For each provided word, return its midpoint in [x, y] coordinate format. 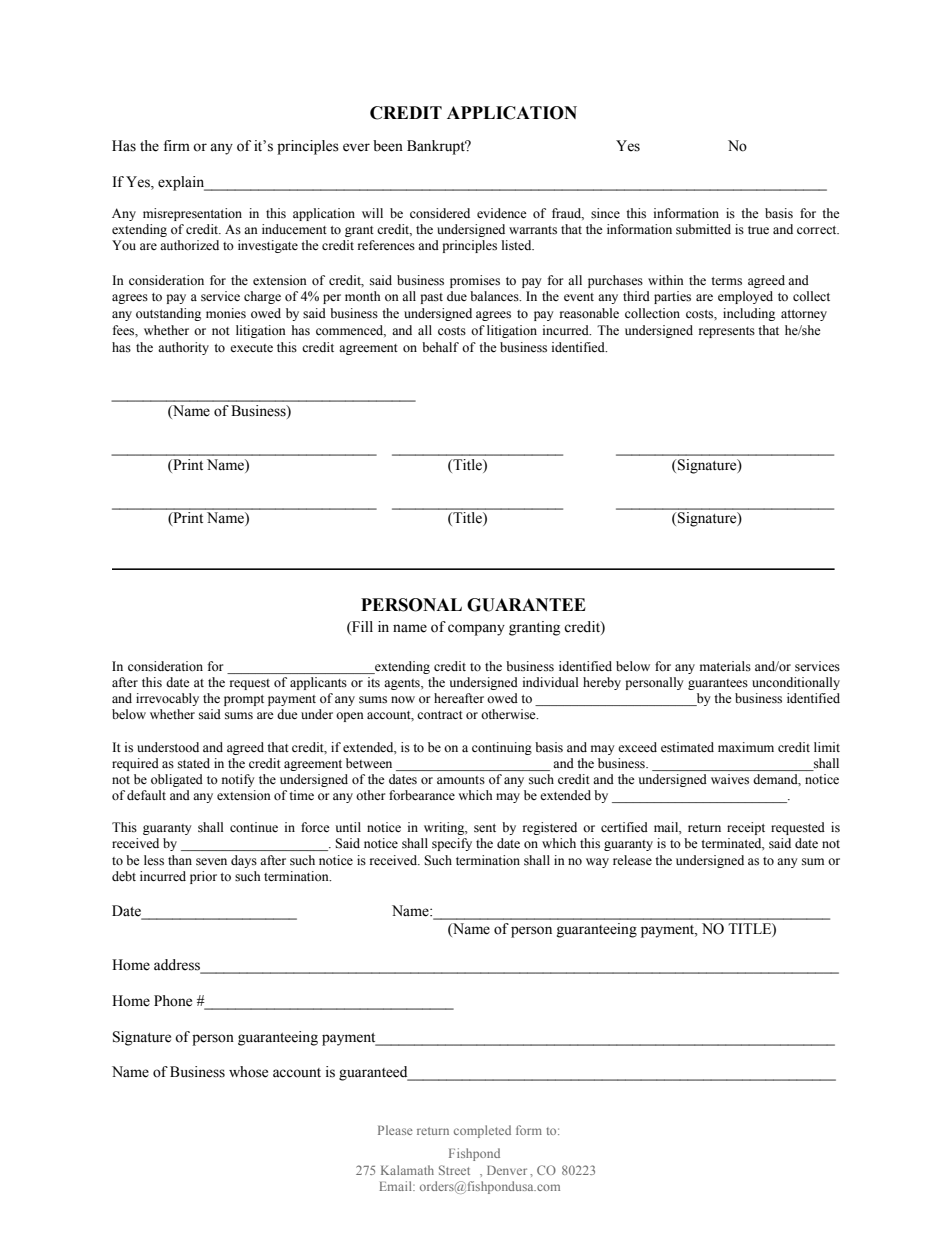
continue [254, 827]
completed [482, 1131]
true [758, 230]
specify [452, 844]
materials [725, 666]
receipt [746, 828]
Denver [507, 1170]
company [476, 630]
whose [248, 1072]
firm [176, 145]
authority [183, 348]
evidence [502, 213]
